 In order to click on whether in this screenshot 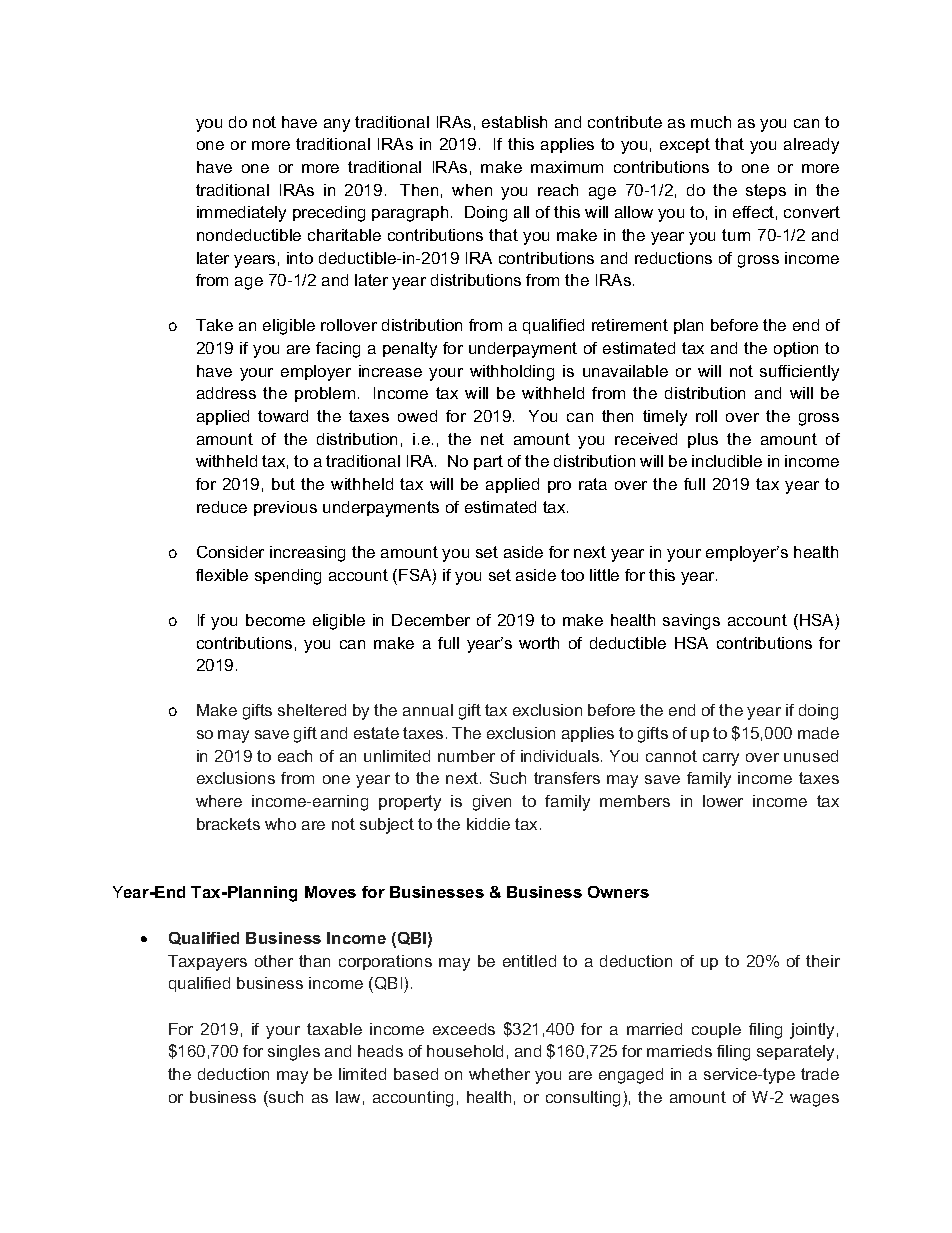, I will do `click(499, 1074)`.
